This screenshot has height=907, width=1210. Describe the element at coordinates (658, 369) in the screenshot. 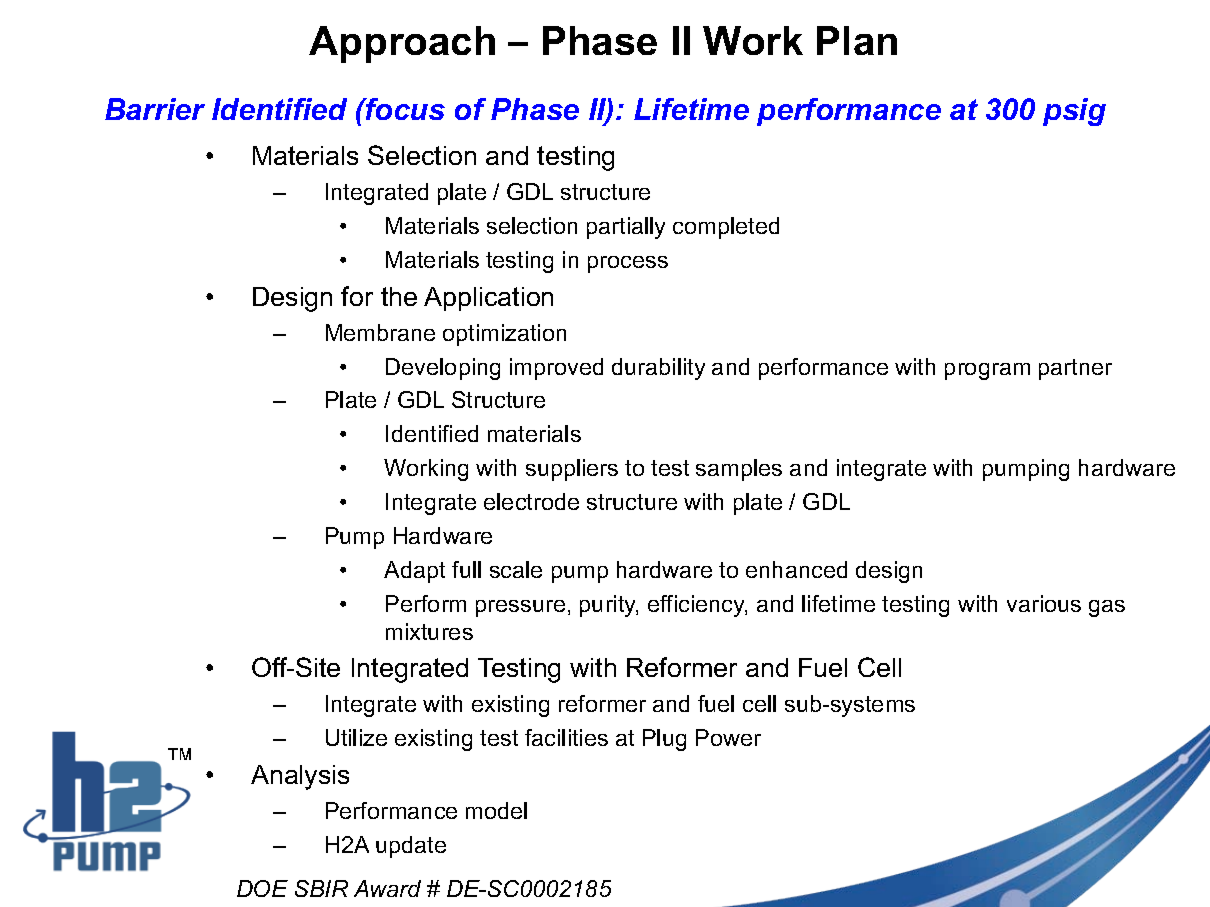

I see `durability` at that location.
